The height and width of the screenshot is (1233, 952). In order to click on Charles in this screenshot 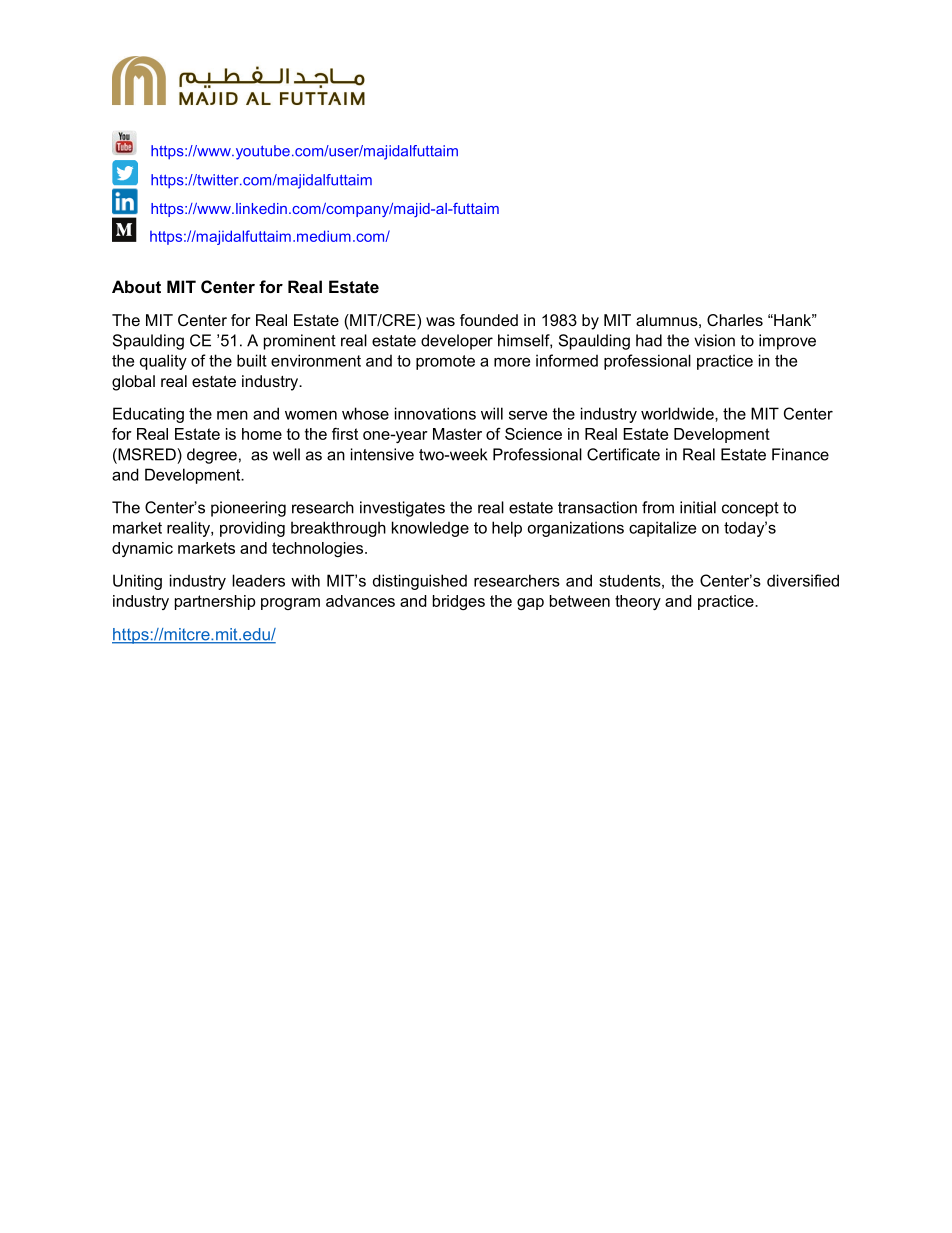, I will do `click(735, 320)`.
